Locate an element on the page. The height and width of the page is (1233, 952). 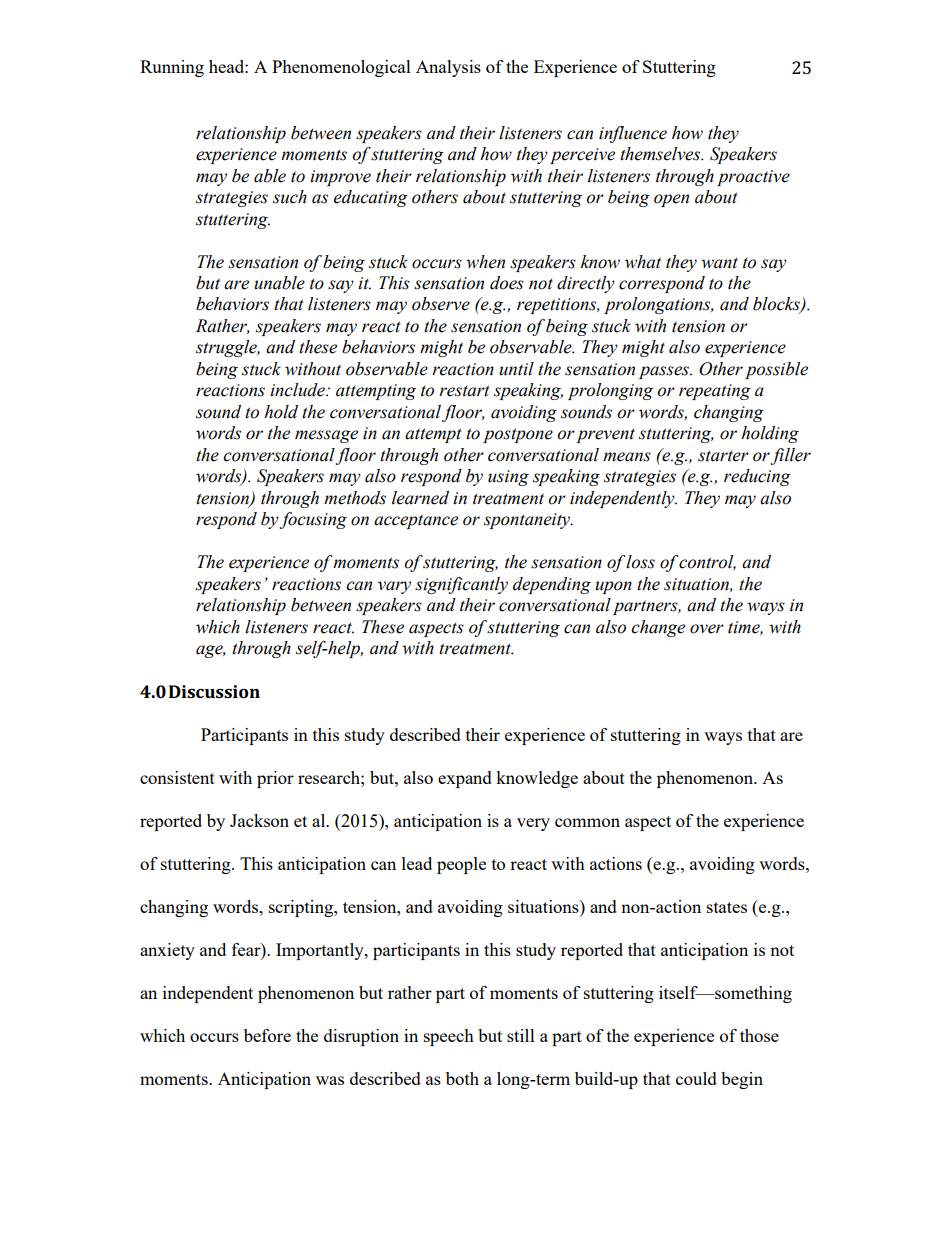
prior is located at coordinates (275, 779).
